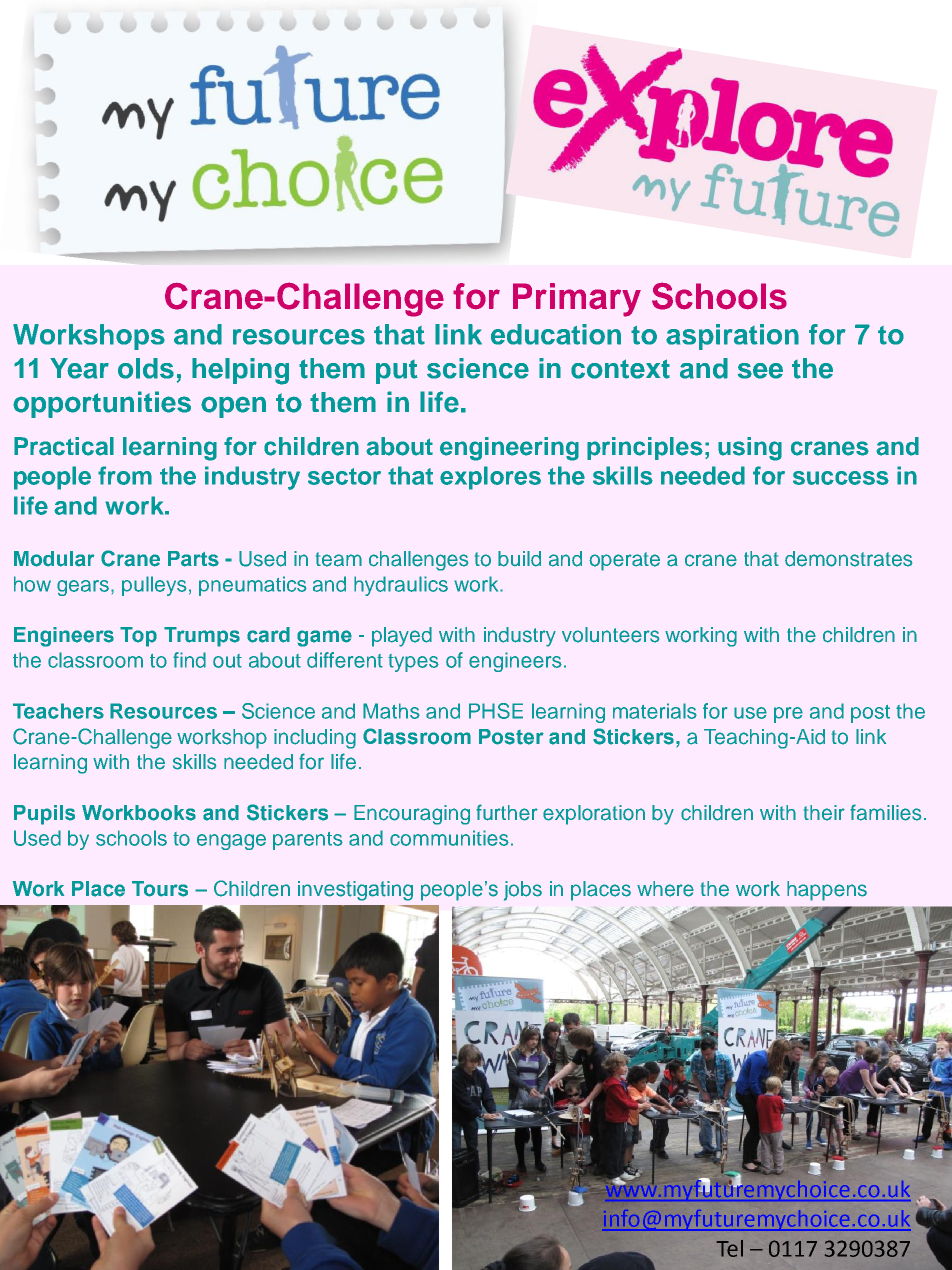 Image resolution: width=952 pixels, height=1270 pixels. I want to click on investigating, so click(355, 891).
